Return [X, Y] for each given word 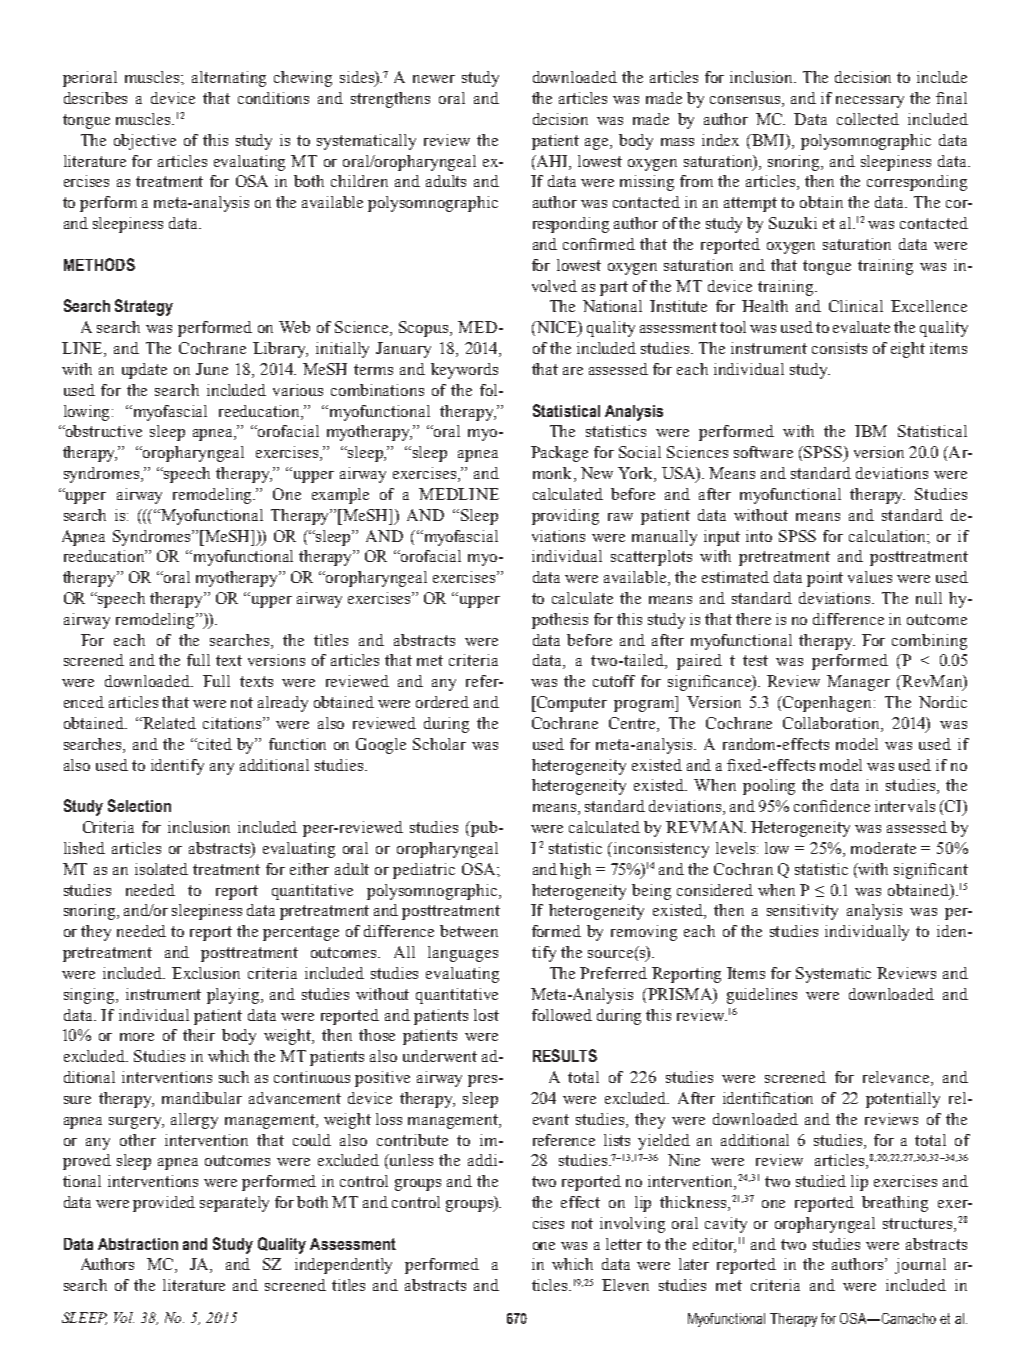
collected [868, 119]
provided [164, 1204]
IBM [871, 431]
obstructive [103, 431]
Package [559, 454]
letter [624, 1244]
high [575, 871]
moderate [883, 848]
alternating [229, 79]
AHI [552, 161]
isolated [161, 869]
